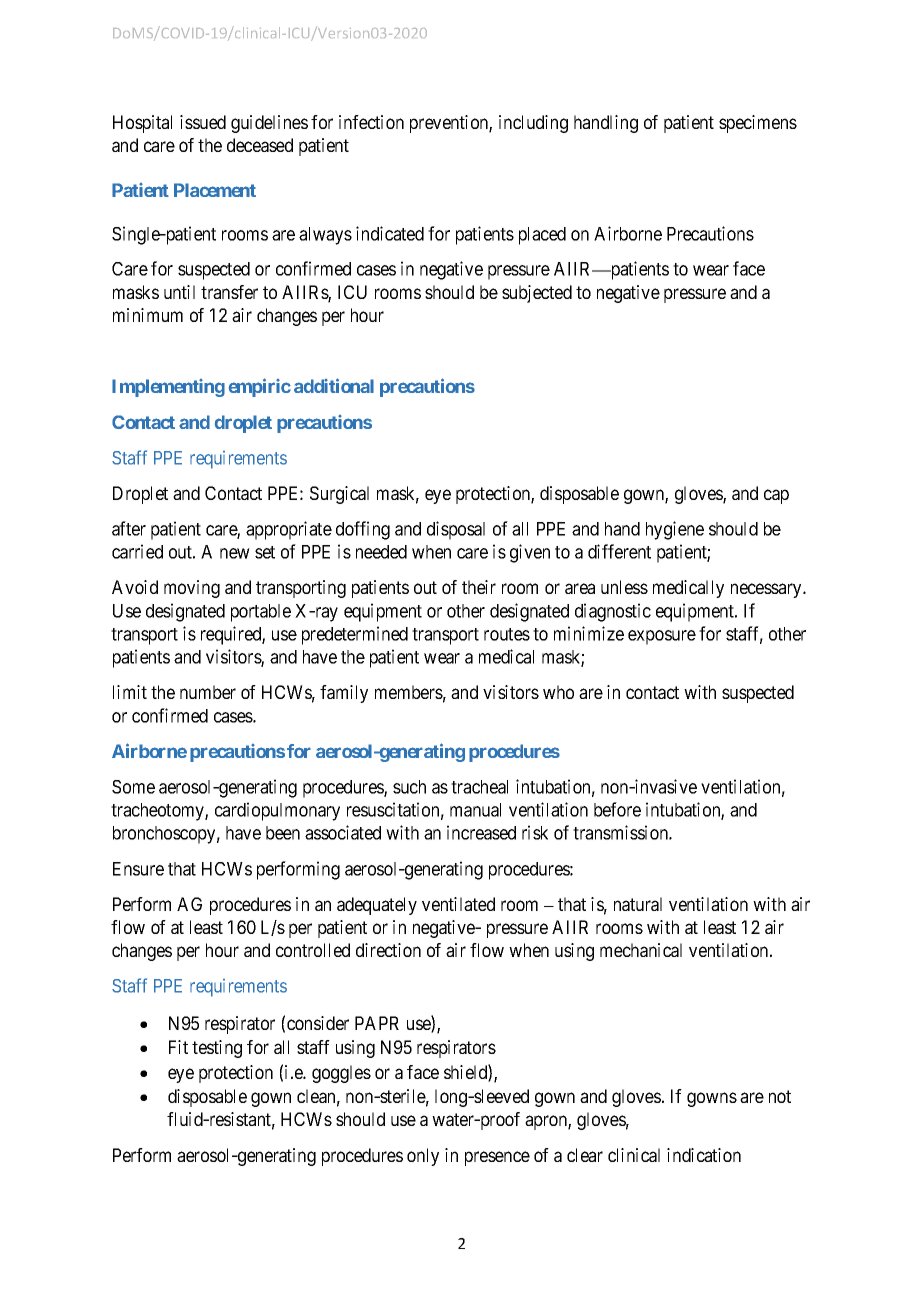  I want to click on hygiene, so click(675, 530).
